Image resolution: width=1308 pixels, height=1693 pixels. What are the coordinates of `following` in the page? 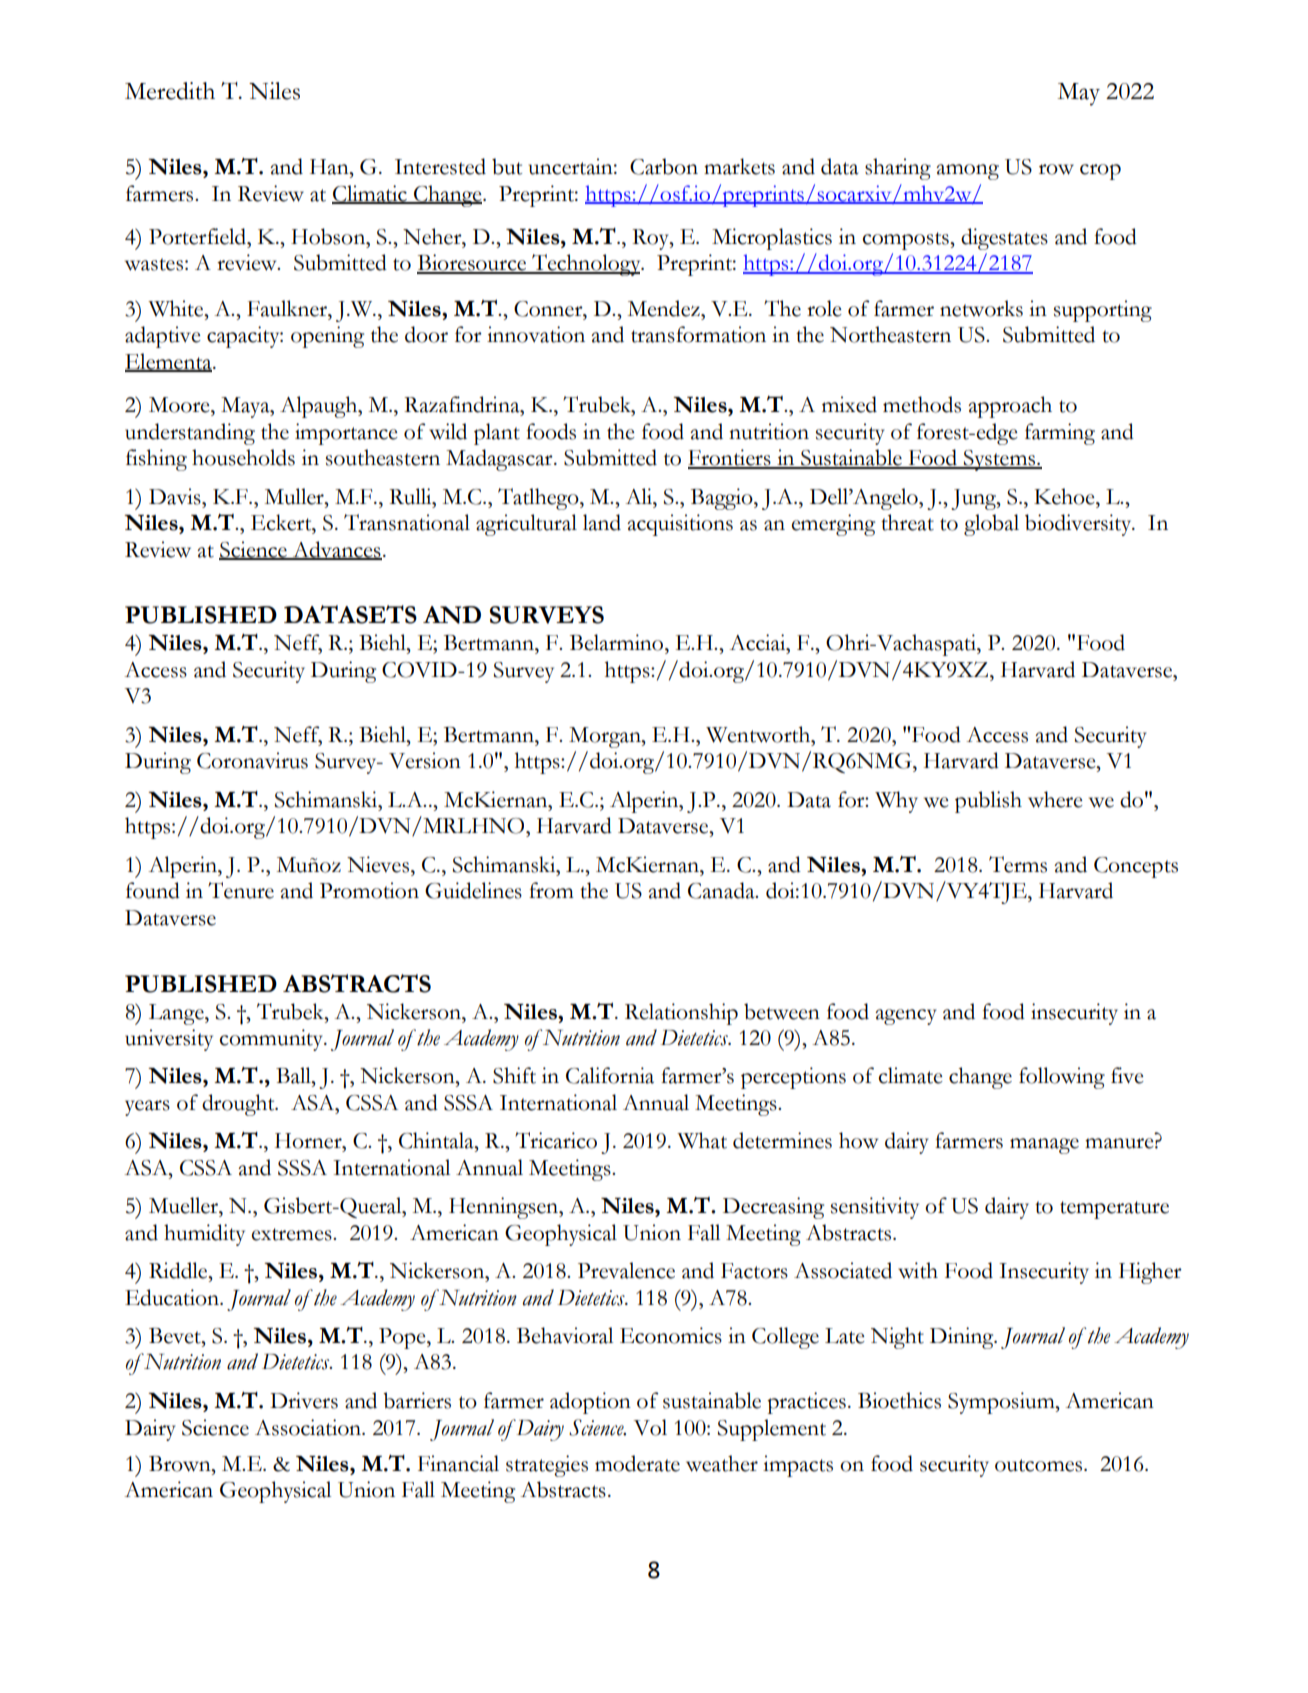 It's located at (1062, 1078).
